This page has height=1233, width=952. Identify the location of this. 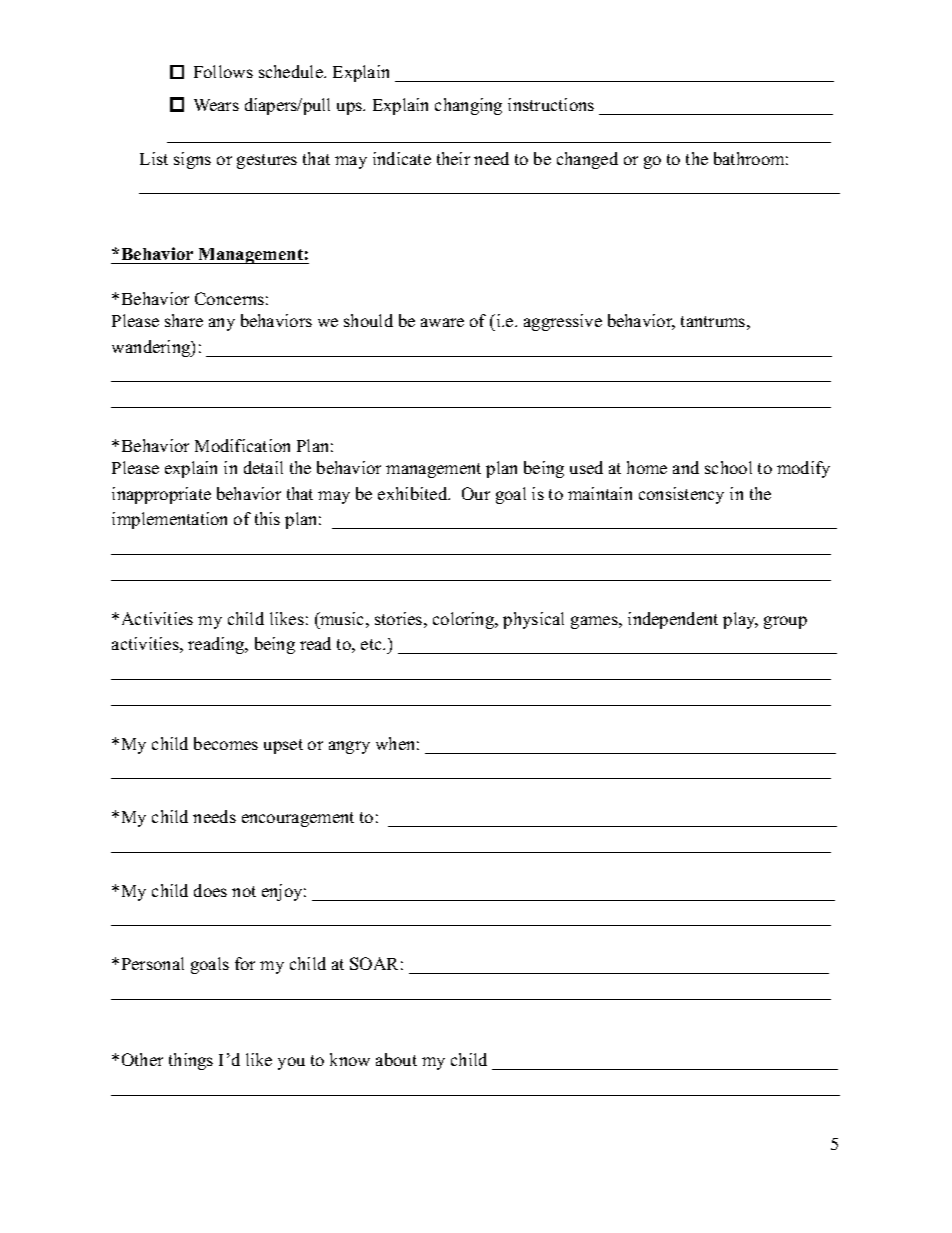
(267, 518).
